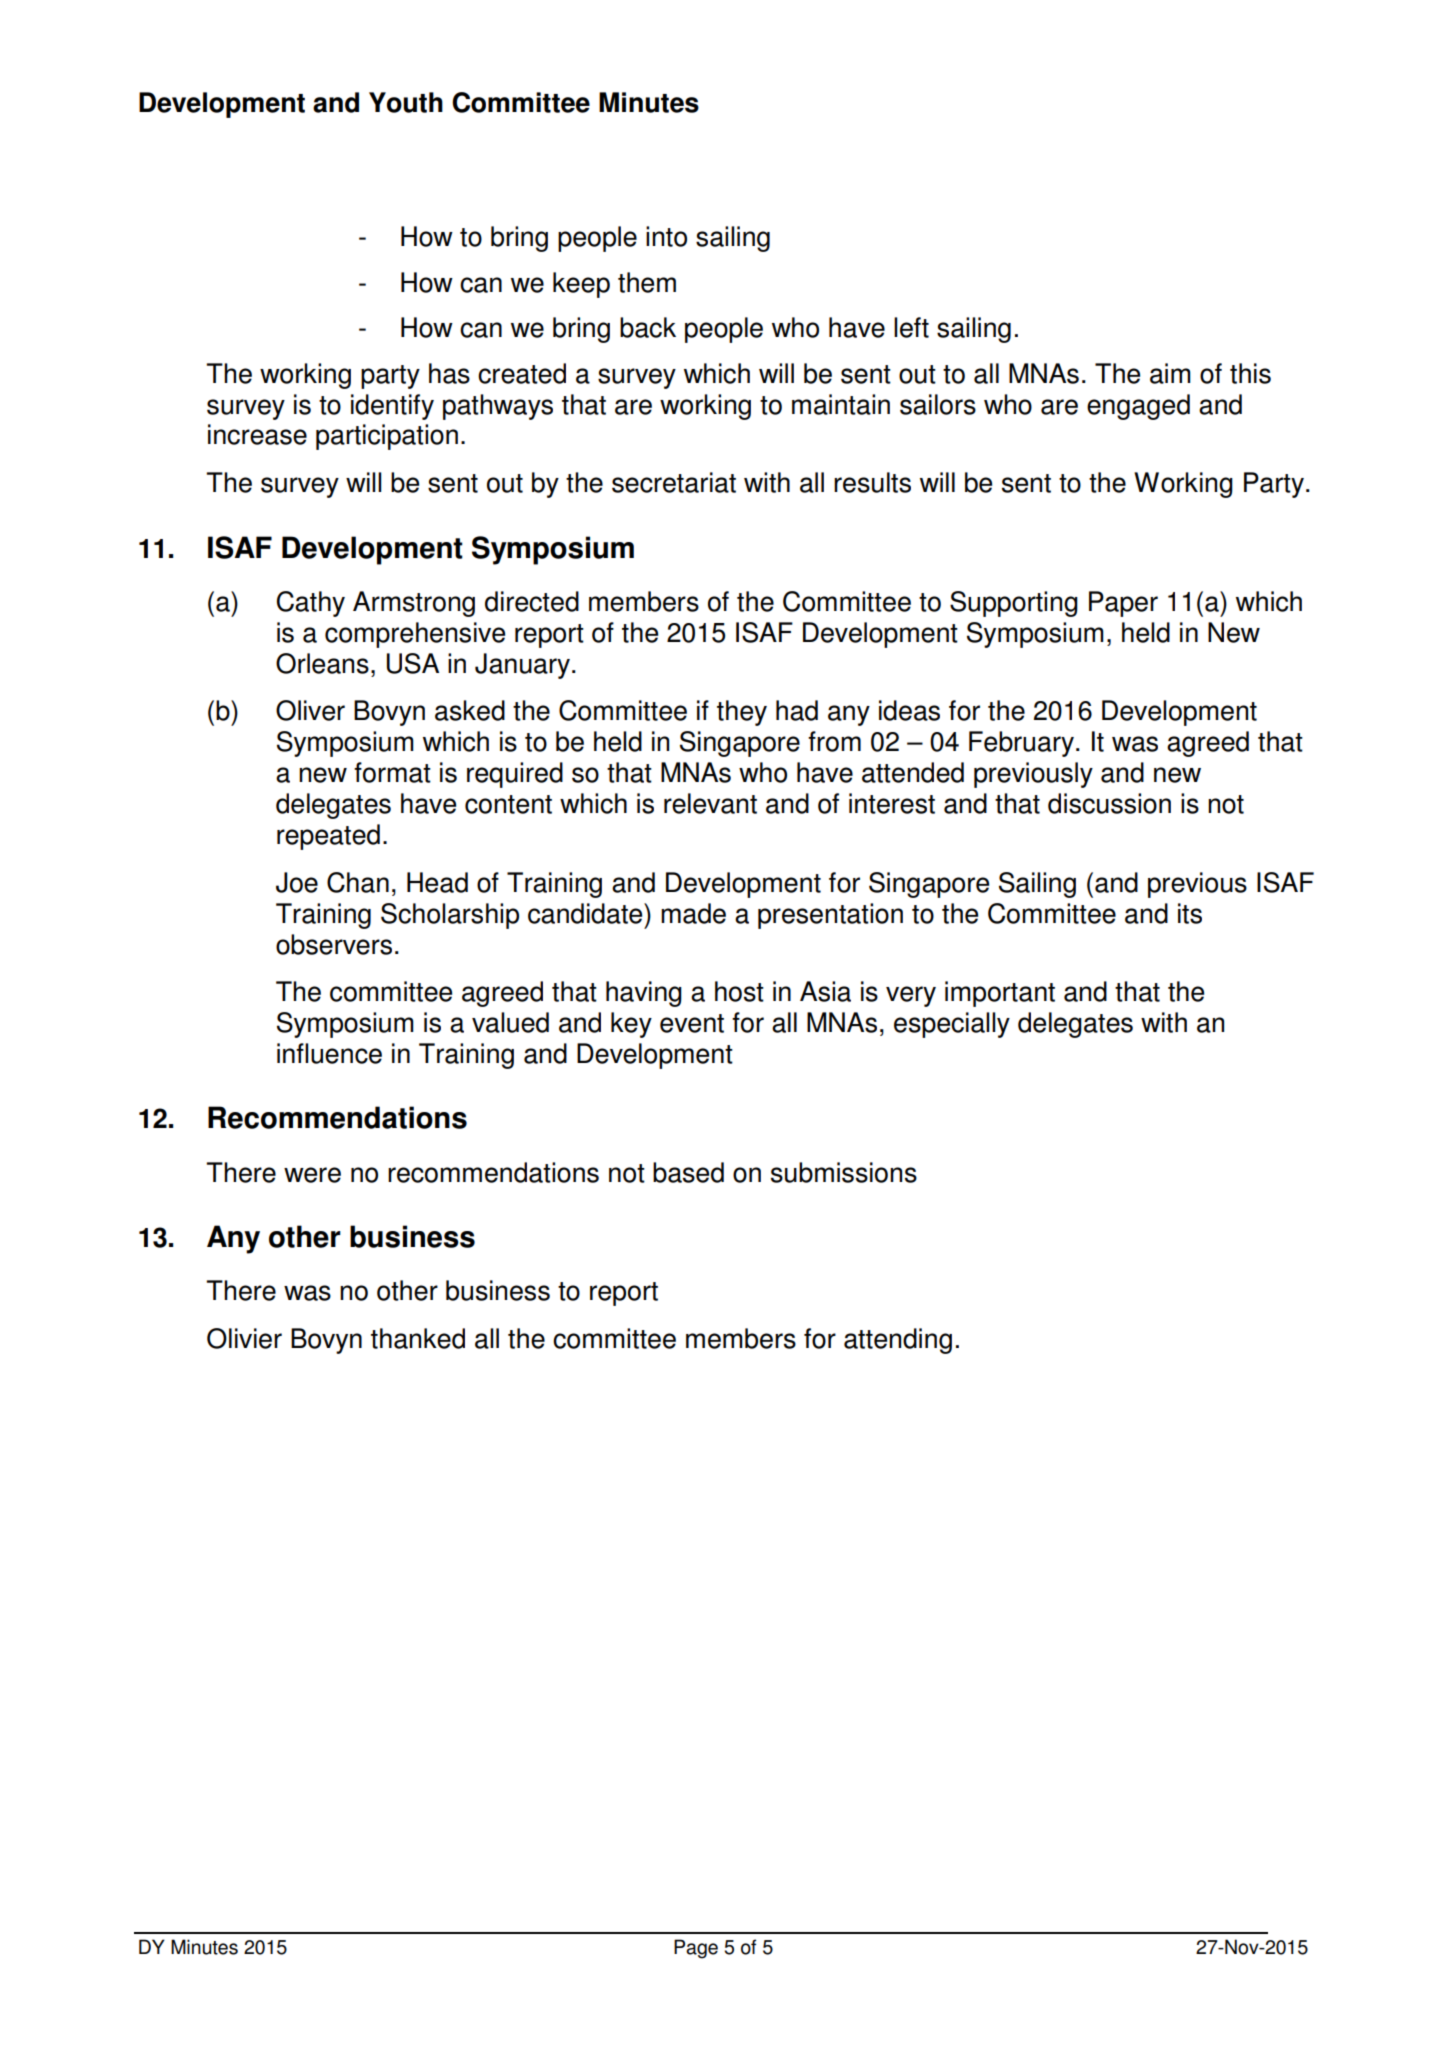 The width and height of the image is (1445, 2045). Describe the element at coordinates (666, 236) in the image. I see `into` at that location.
